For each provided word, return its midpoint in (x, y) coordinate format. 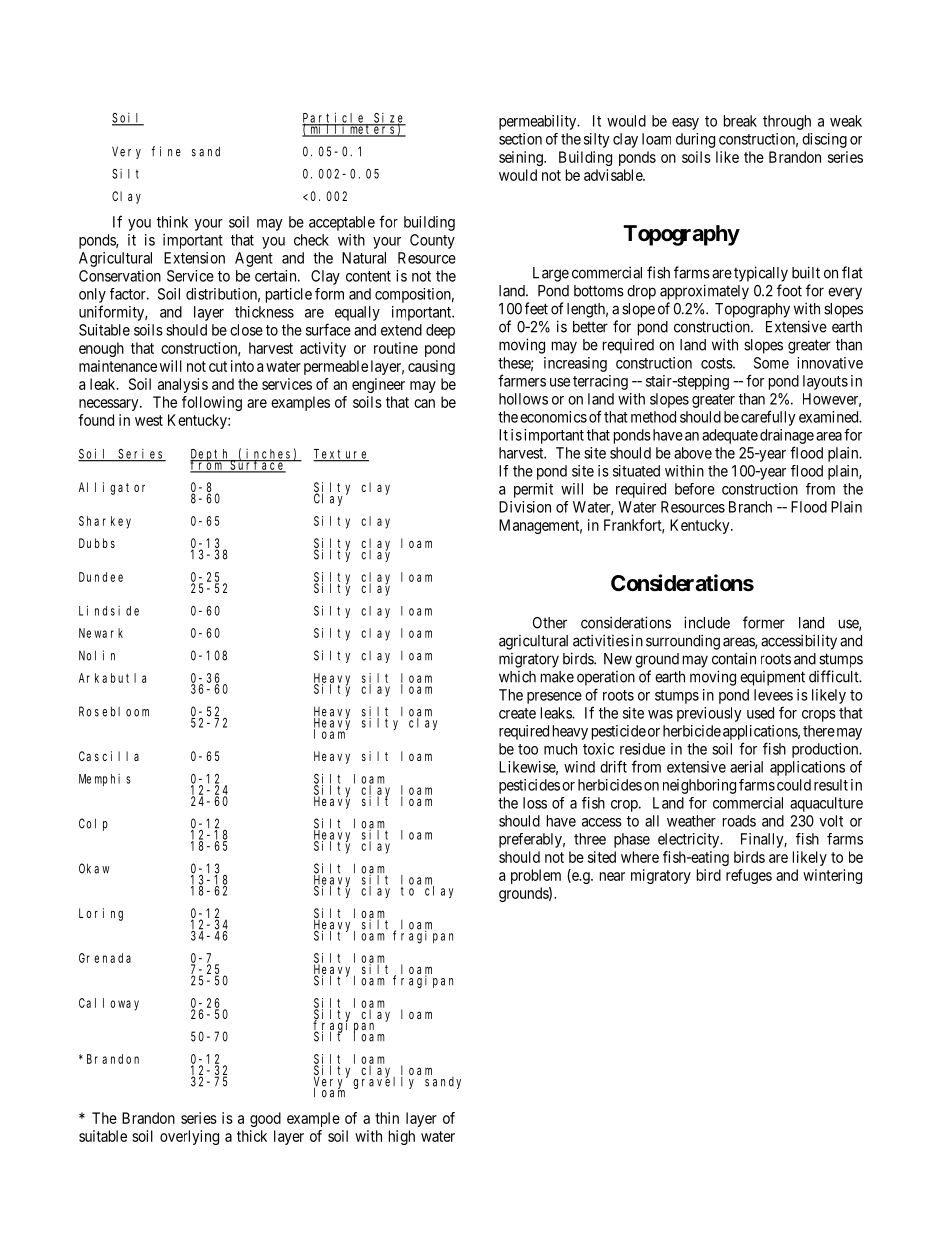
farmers (522, 380)
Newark (101, 633)
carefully (768, 418)
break (740, 121)
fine (166, 151)
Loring (101, 914)
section (520, 139)
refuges (749, 876)
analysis (183, 385)
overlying (189, 1137)
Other (550, 623)
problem (536, 876)
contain (734, 658)
